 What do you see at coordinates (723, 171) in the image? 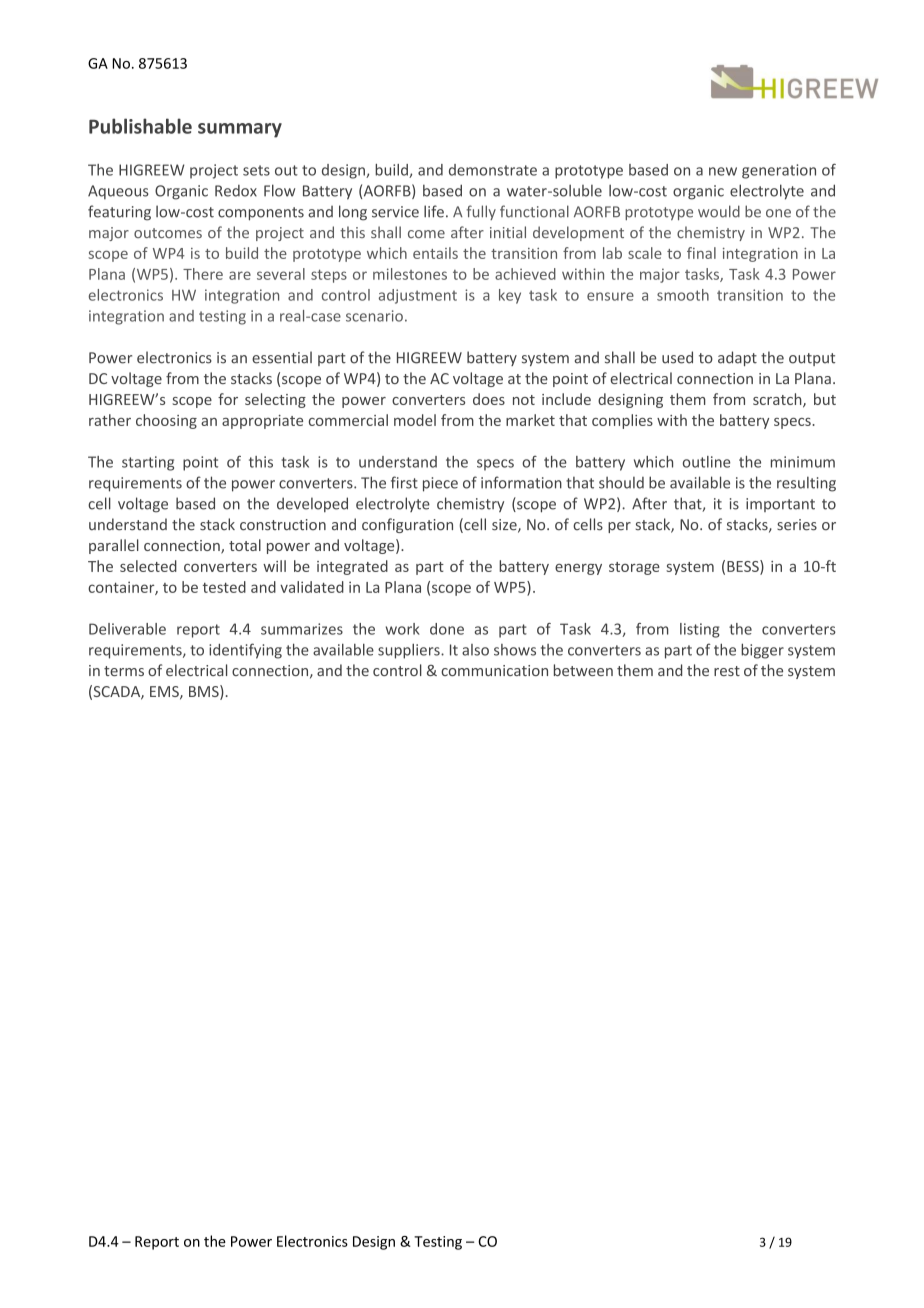
I see `new` at bounding box center [723, 171].
